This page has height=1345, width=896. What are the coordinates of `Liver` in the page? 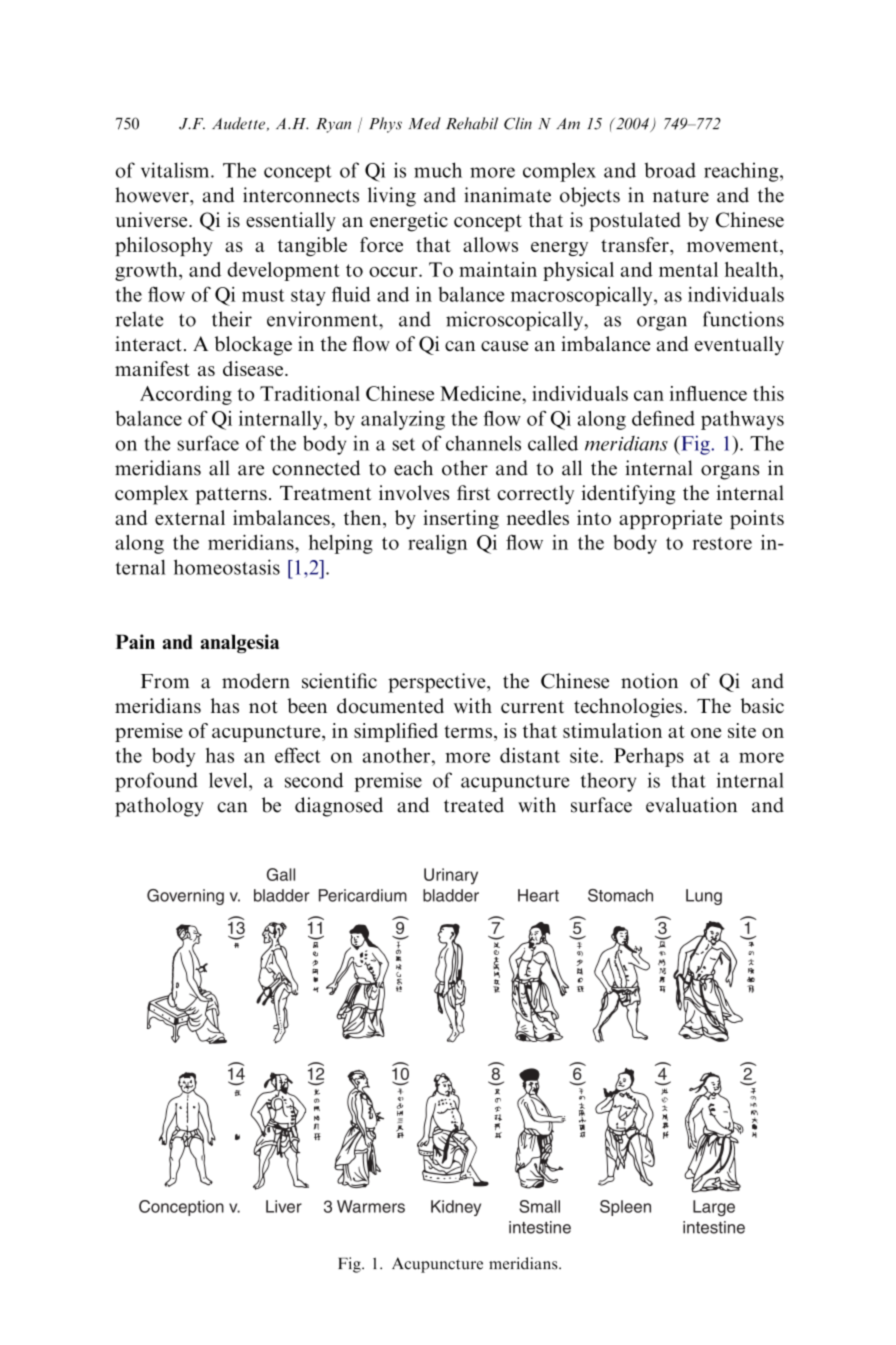 It's located at (284, 1206).
